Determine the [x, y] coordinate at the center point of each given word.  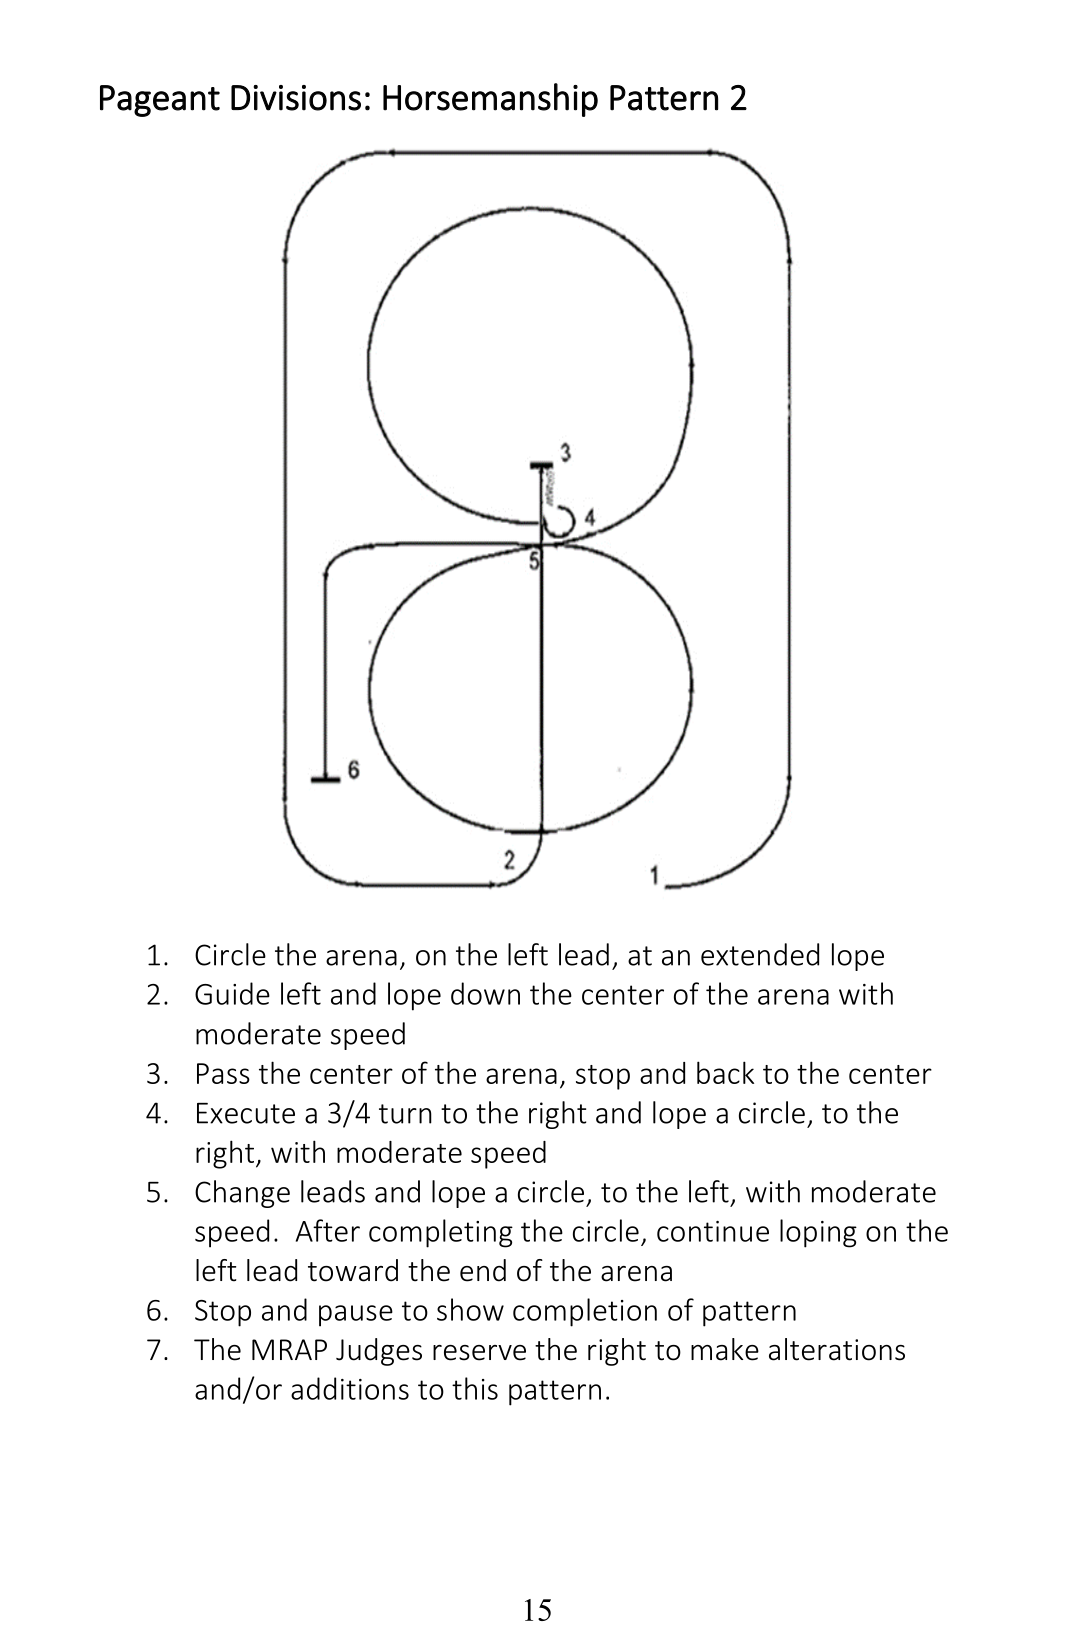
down [485, 993]
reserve [479, 1353]
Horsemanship [490, 100]
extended [760, 954]
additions [350, 1388]
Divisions [296, 98]
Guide [232, 993]
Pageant [160, 101]
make [725, 1349]
